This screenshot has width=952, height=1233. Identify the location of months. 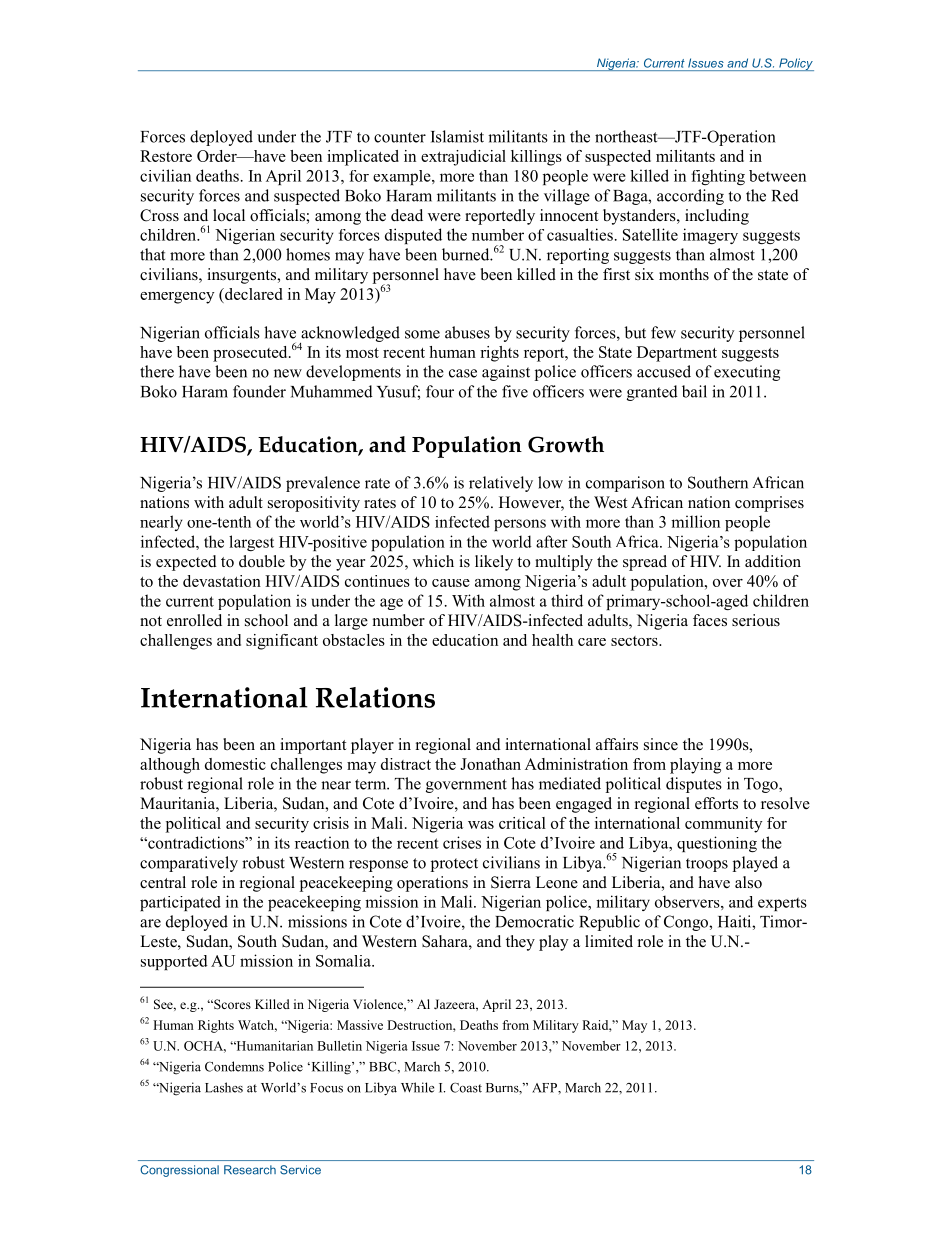
(684, 274).
